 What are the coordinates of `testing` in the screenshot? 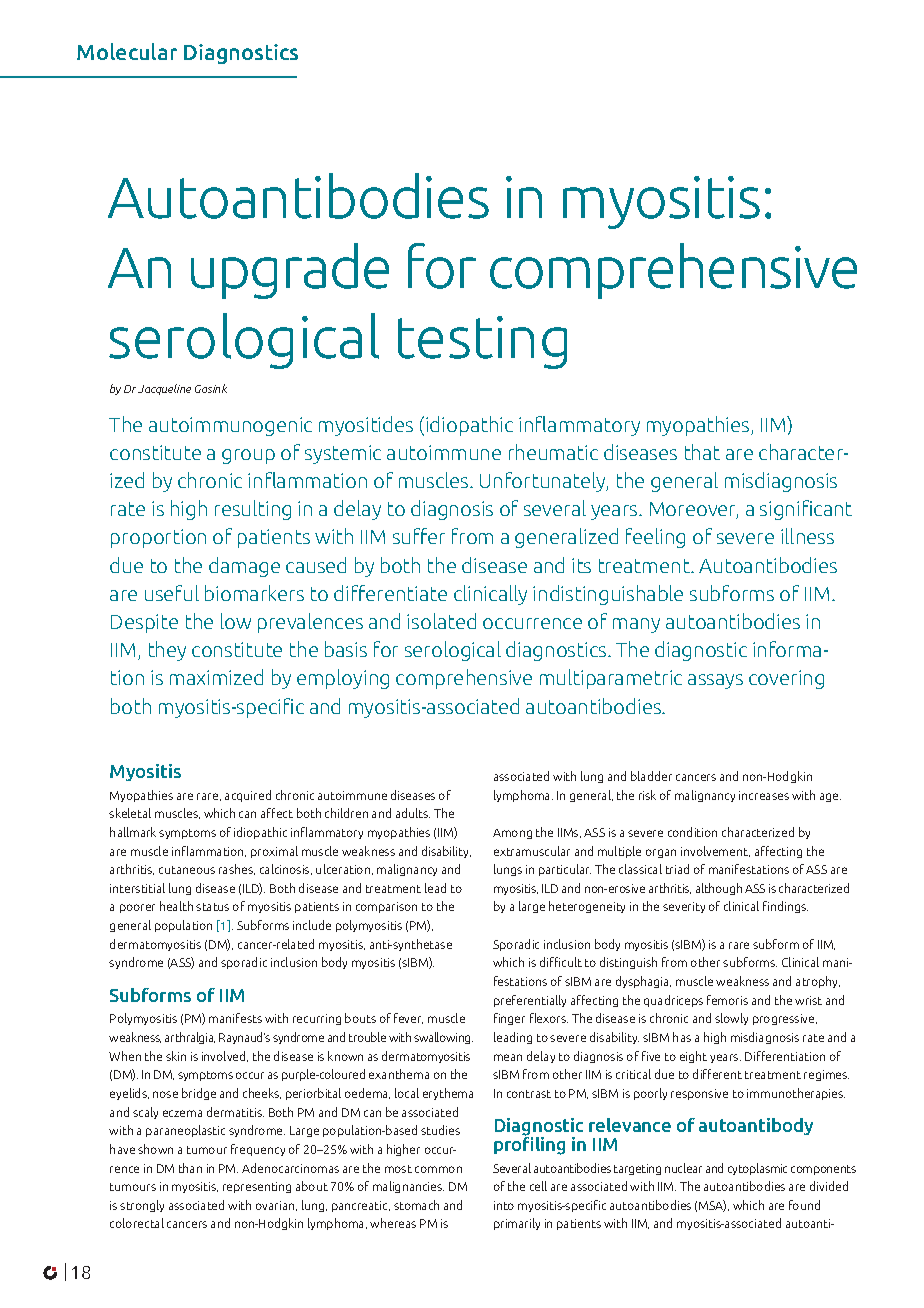 It's located at (482, 342).
